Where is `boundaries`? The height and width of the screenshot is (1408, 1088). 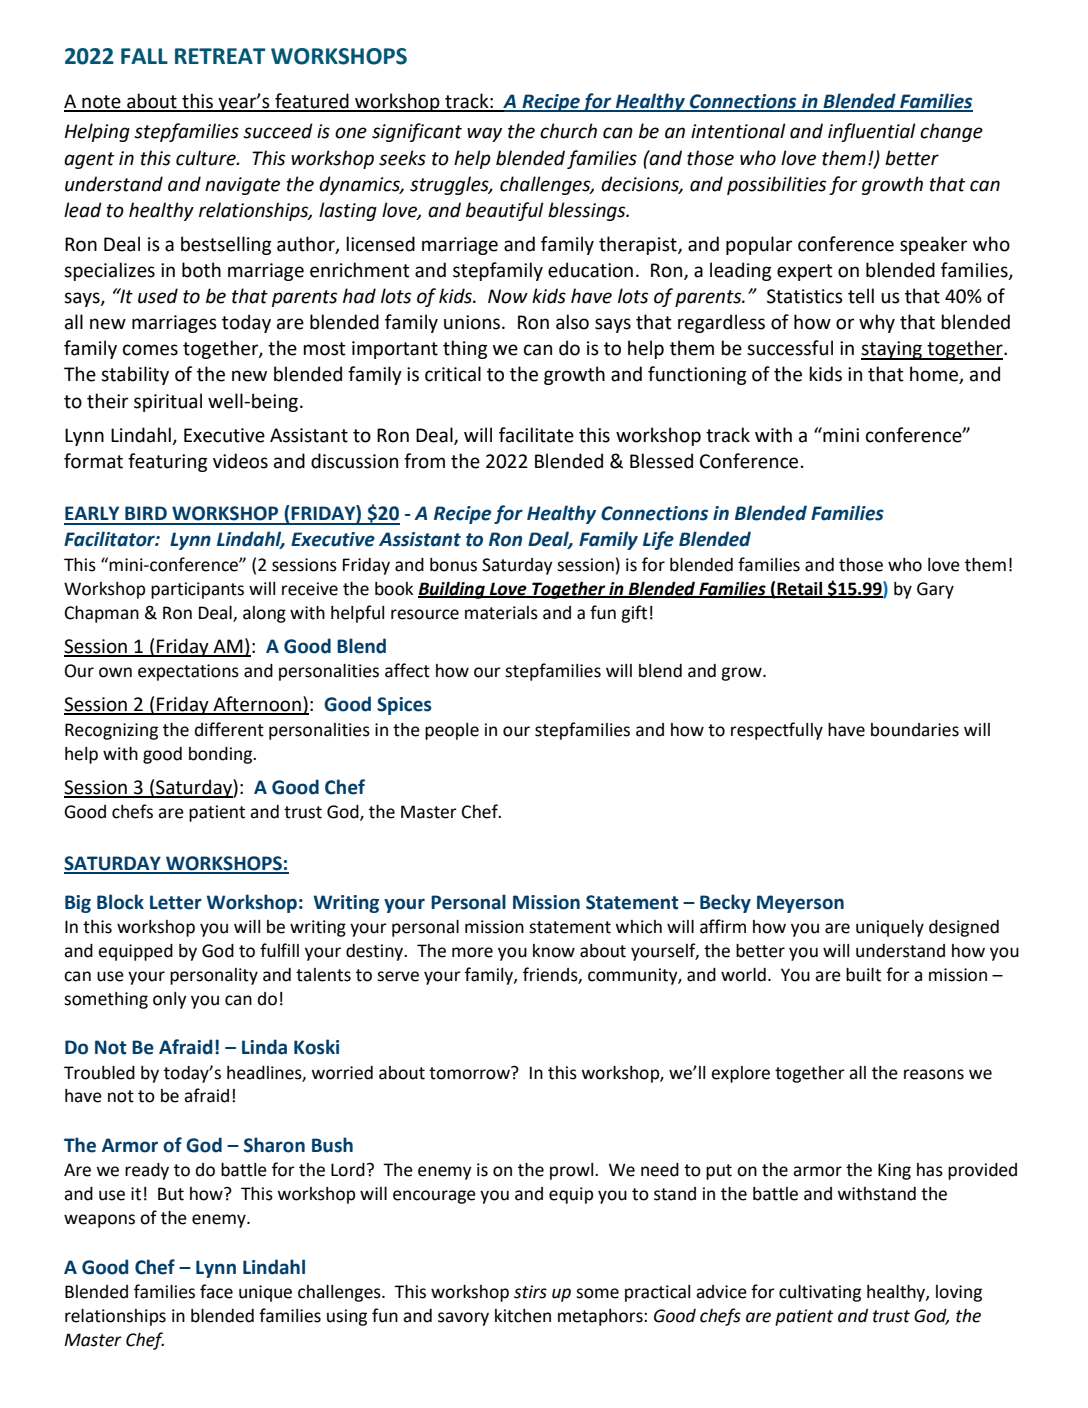
boundaries is located at coordinates (915, 730).
